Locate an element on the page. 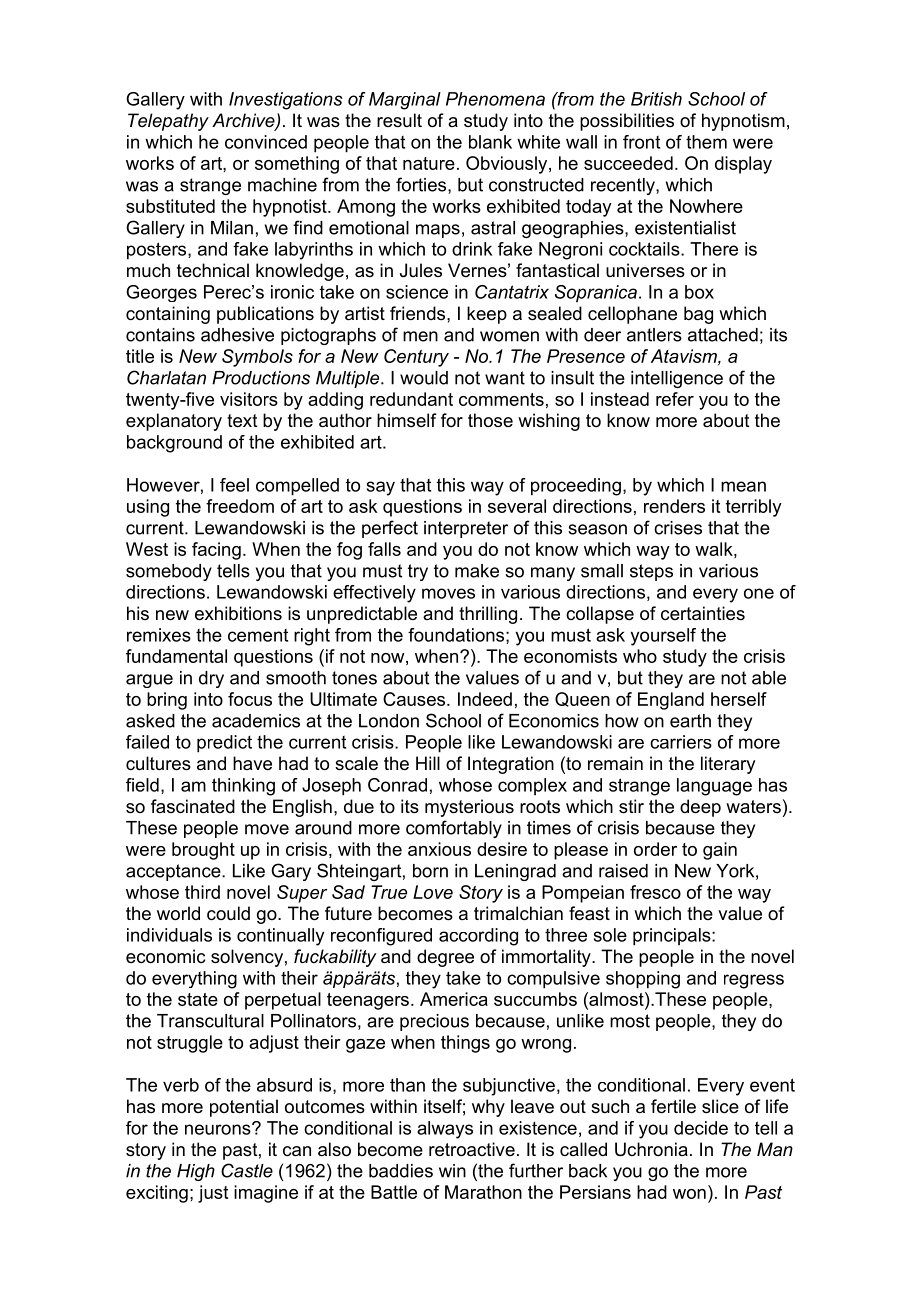  certainties is located at coordinates (703, 613).
